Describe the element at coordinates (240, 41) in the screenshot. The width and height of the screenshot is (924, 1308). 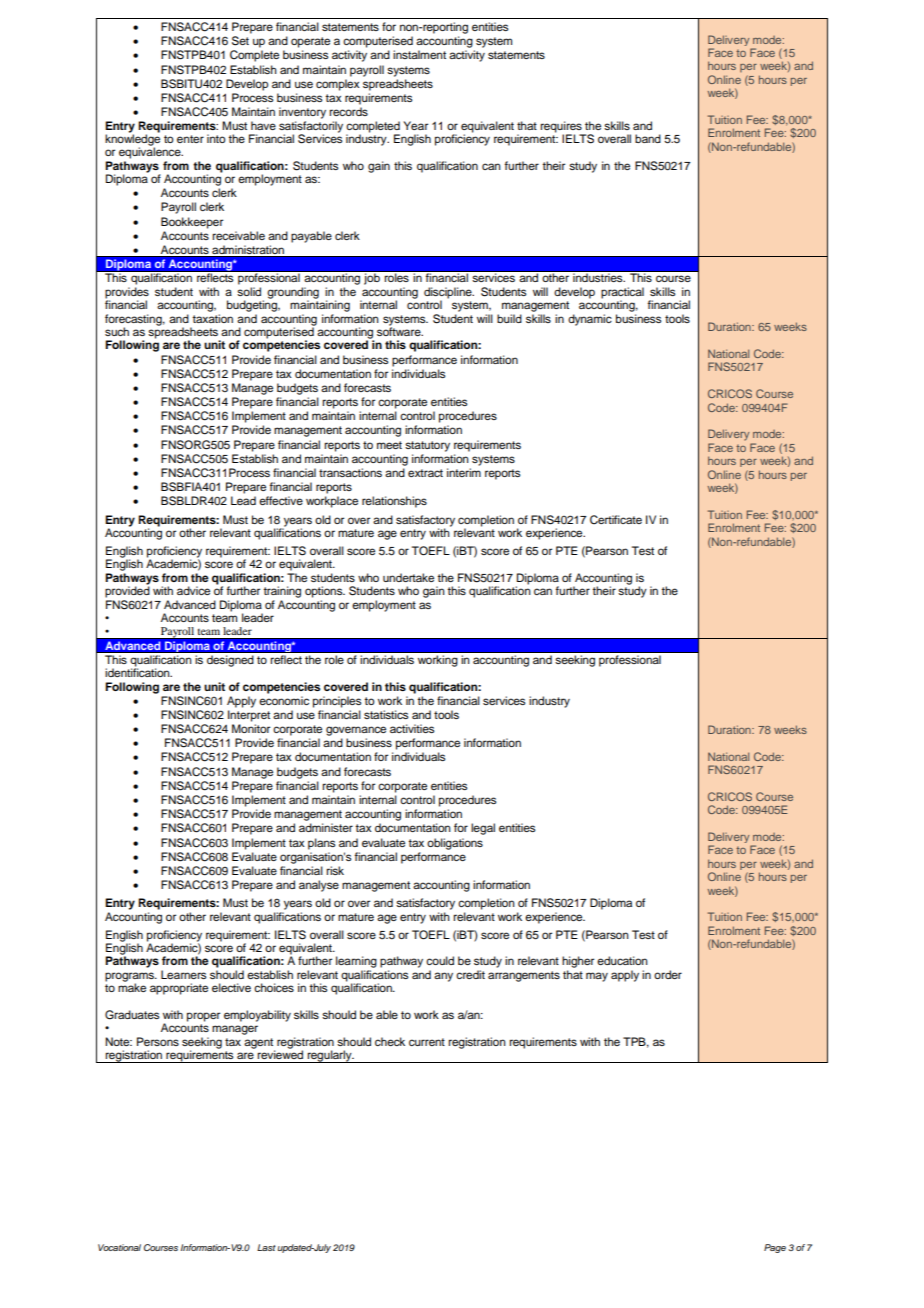
I see `Set` at that location.
